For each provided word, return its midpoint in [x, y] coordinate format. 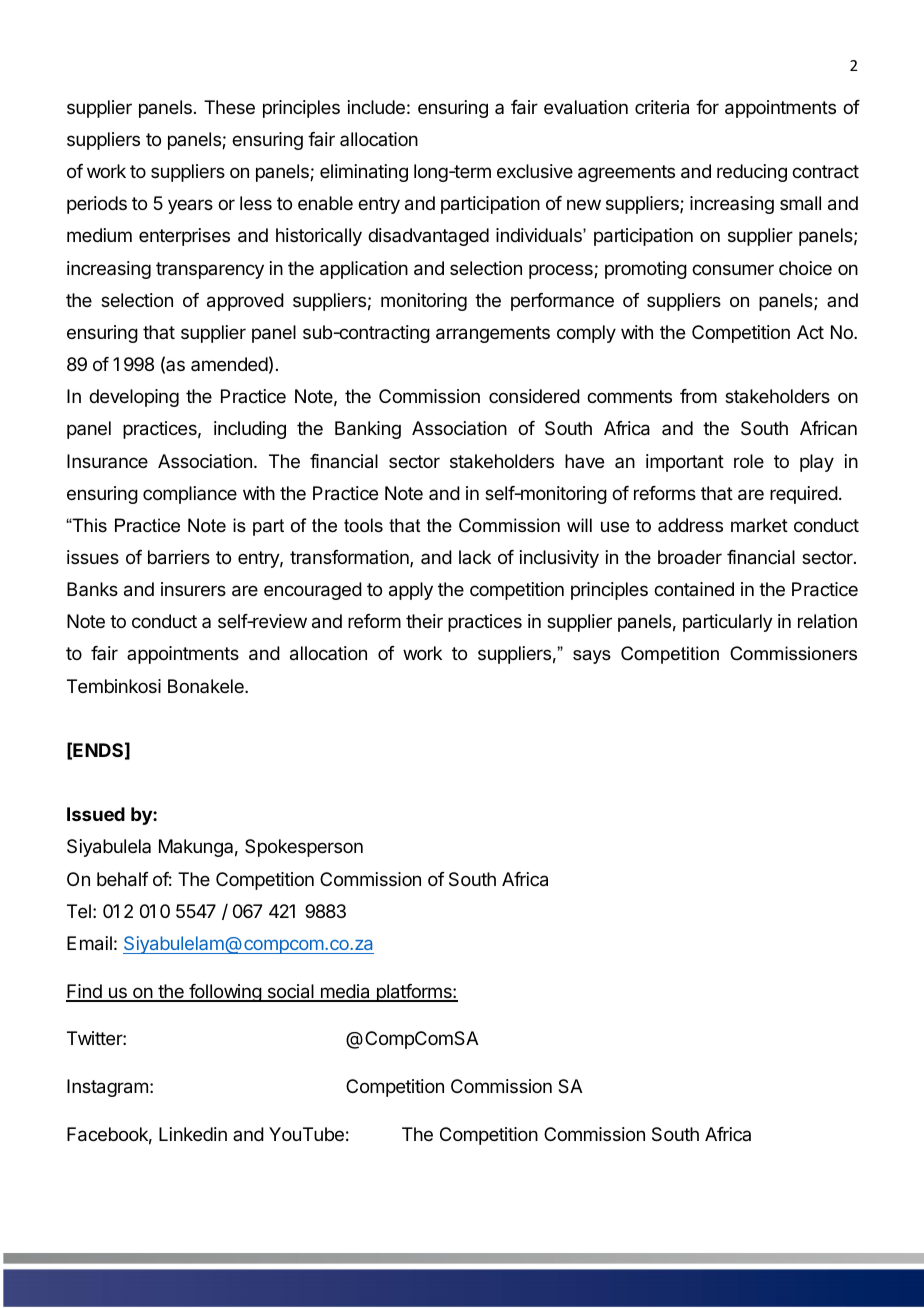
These [229, 107]
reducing [752, 173]
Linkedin [193, 1134]
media [345, 992]
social [290, 992]
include [376, 107]
